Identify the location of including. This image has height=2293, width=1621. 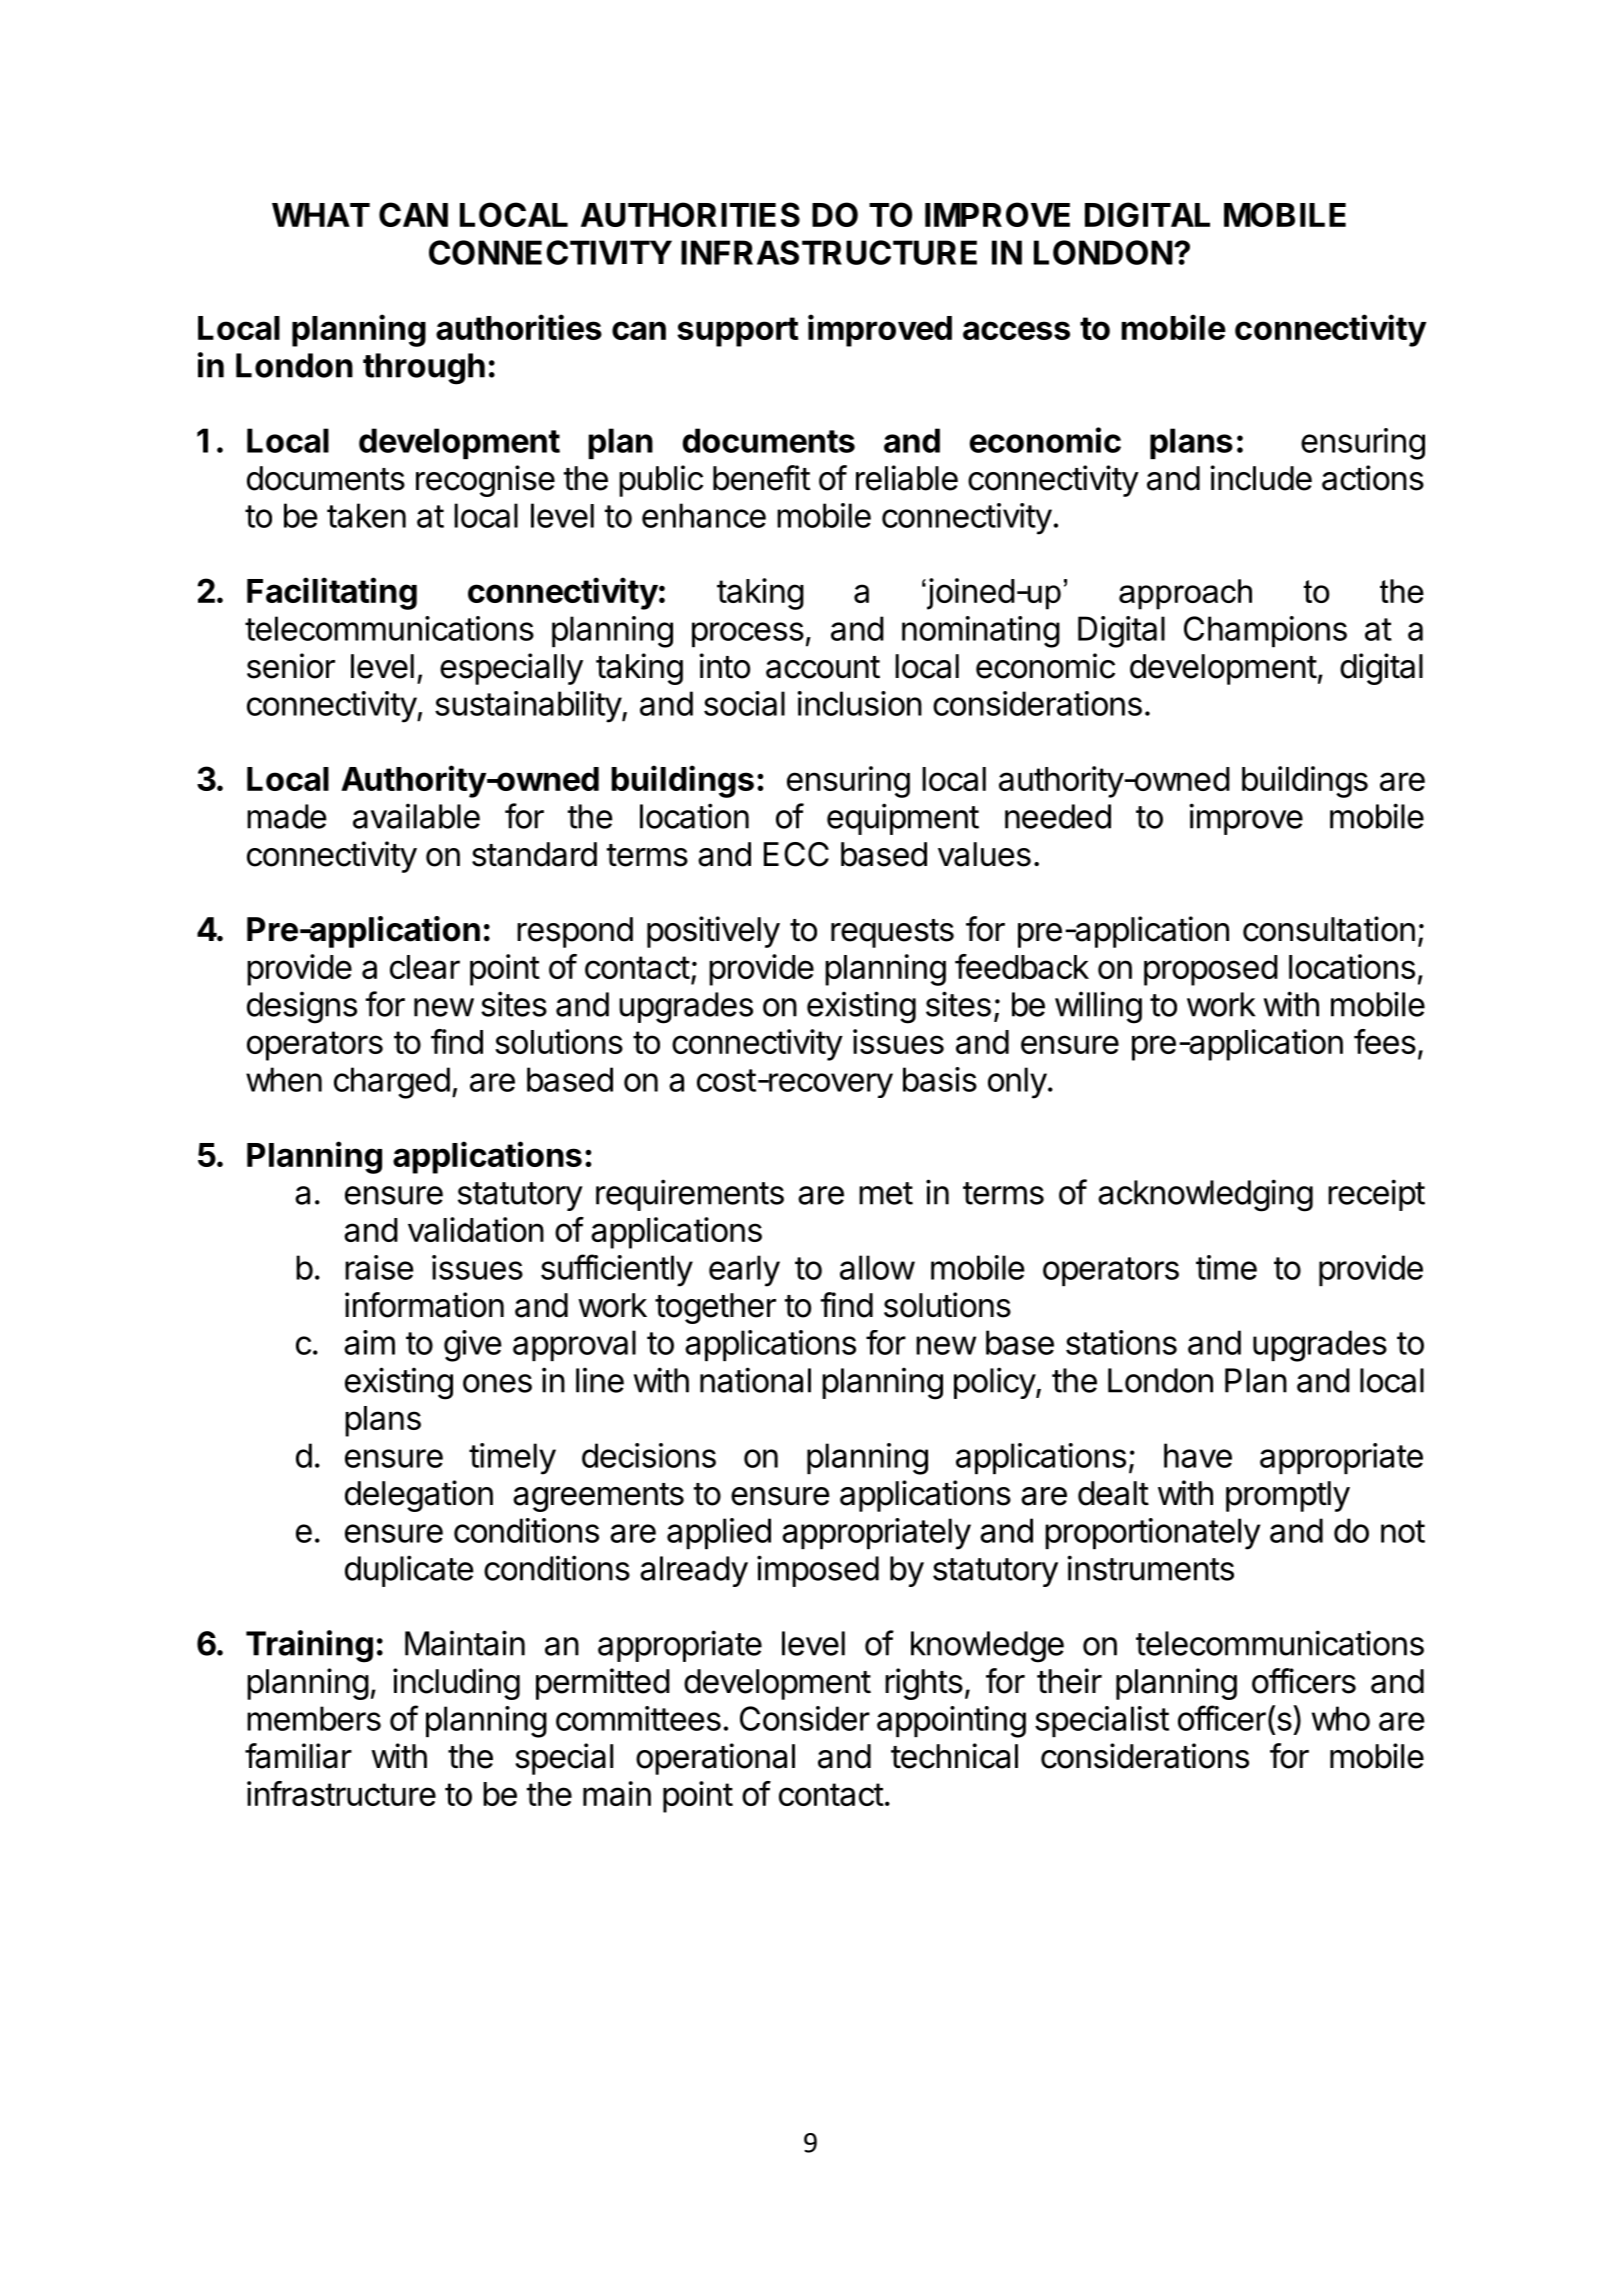
(456, 1684).
